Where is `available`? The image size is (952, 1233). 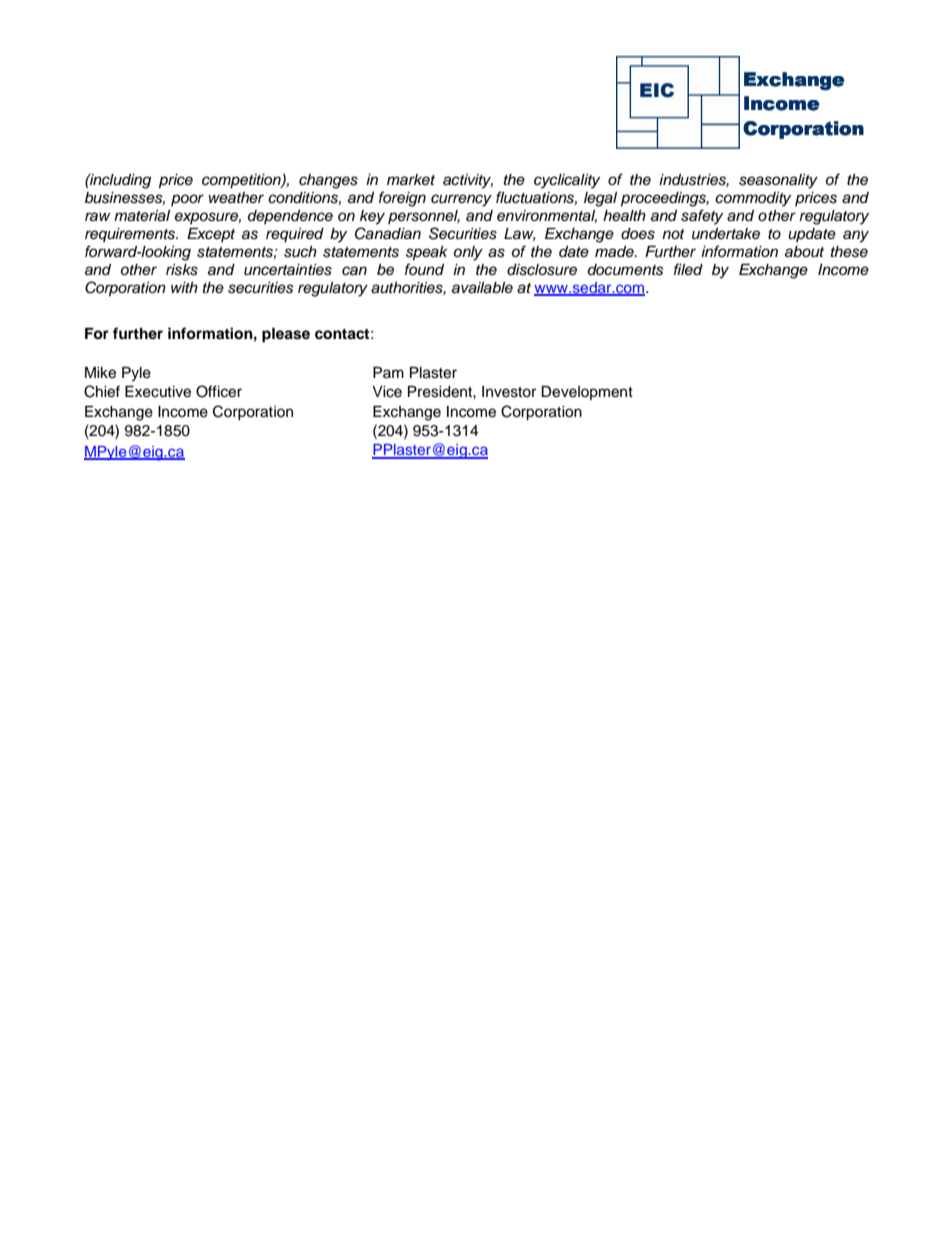 available is located at coordinates (482, 288).
